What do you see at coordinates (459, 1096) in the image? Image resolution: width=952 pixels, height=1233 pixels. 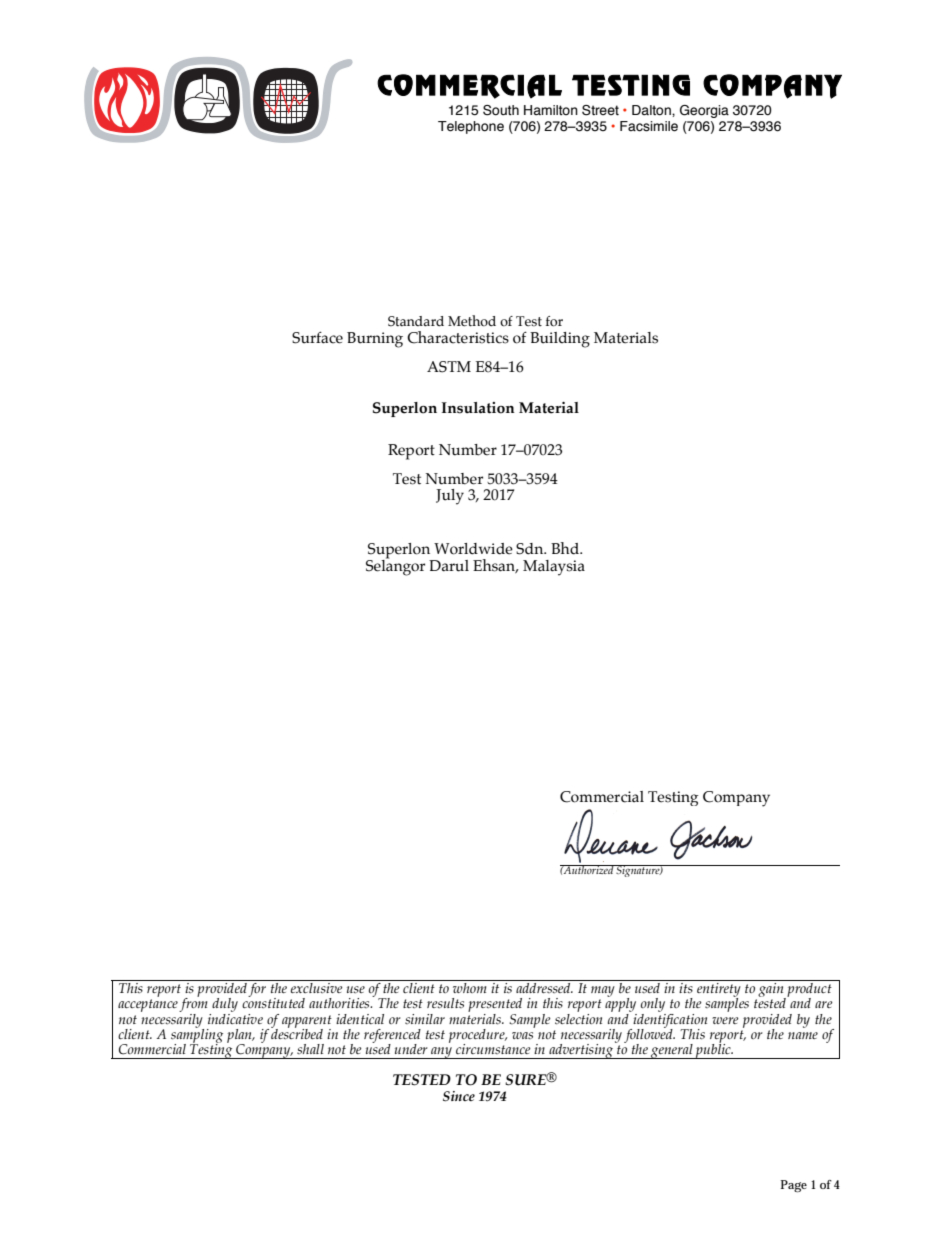 I see `Since` at bounding box center [459, 1096].
